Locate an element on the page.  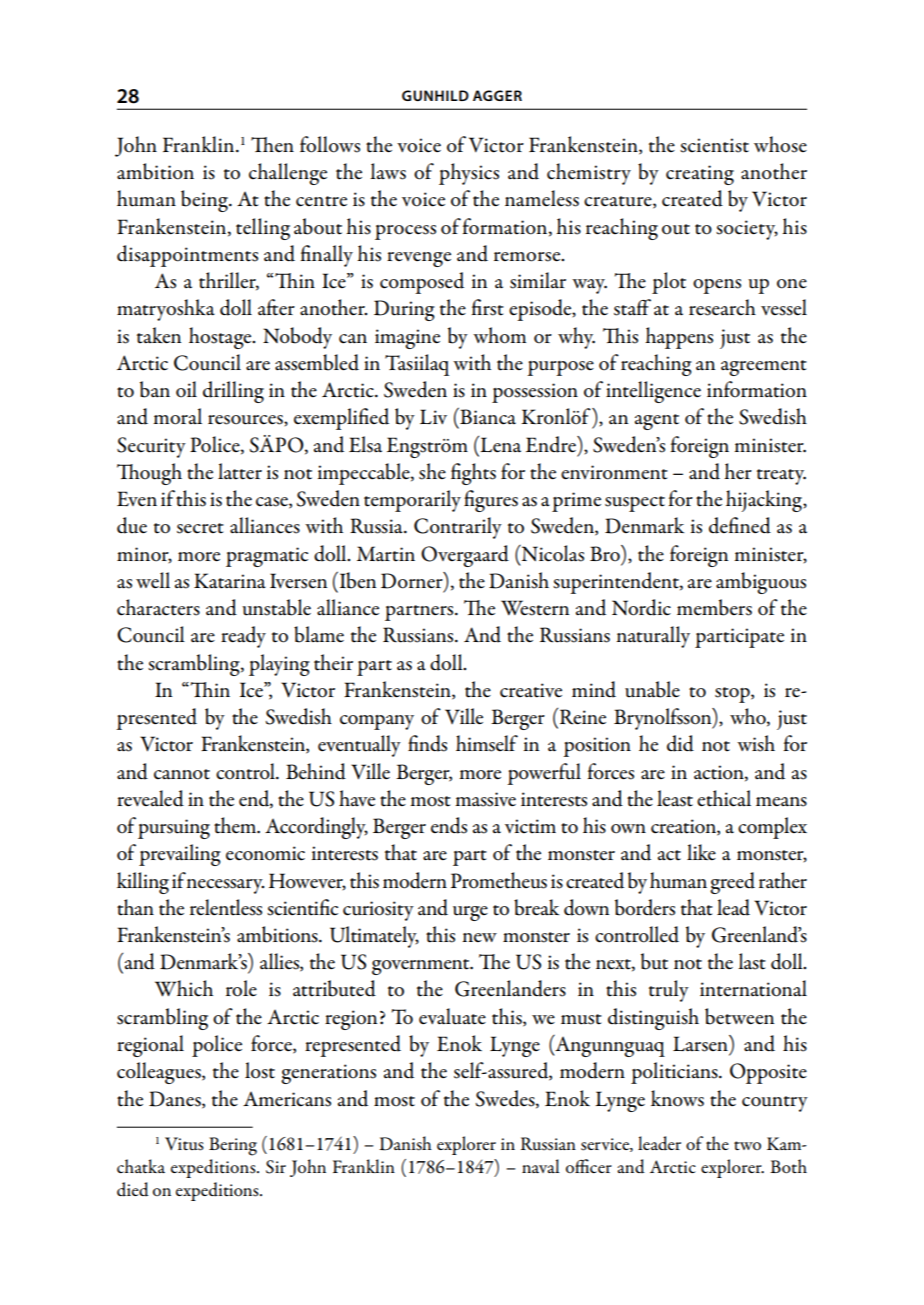
naval is located at coordinates (541, 1166).
